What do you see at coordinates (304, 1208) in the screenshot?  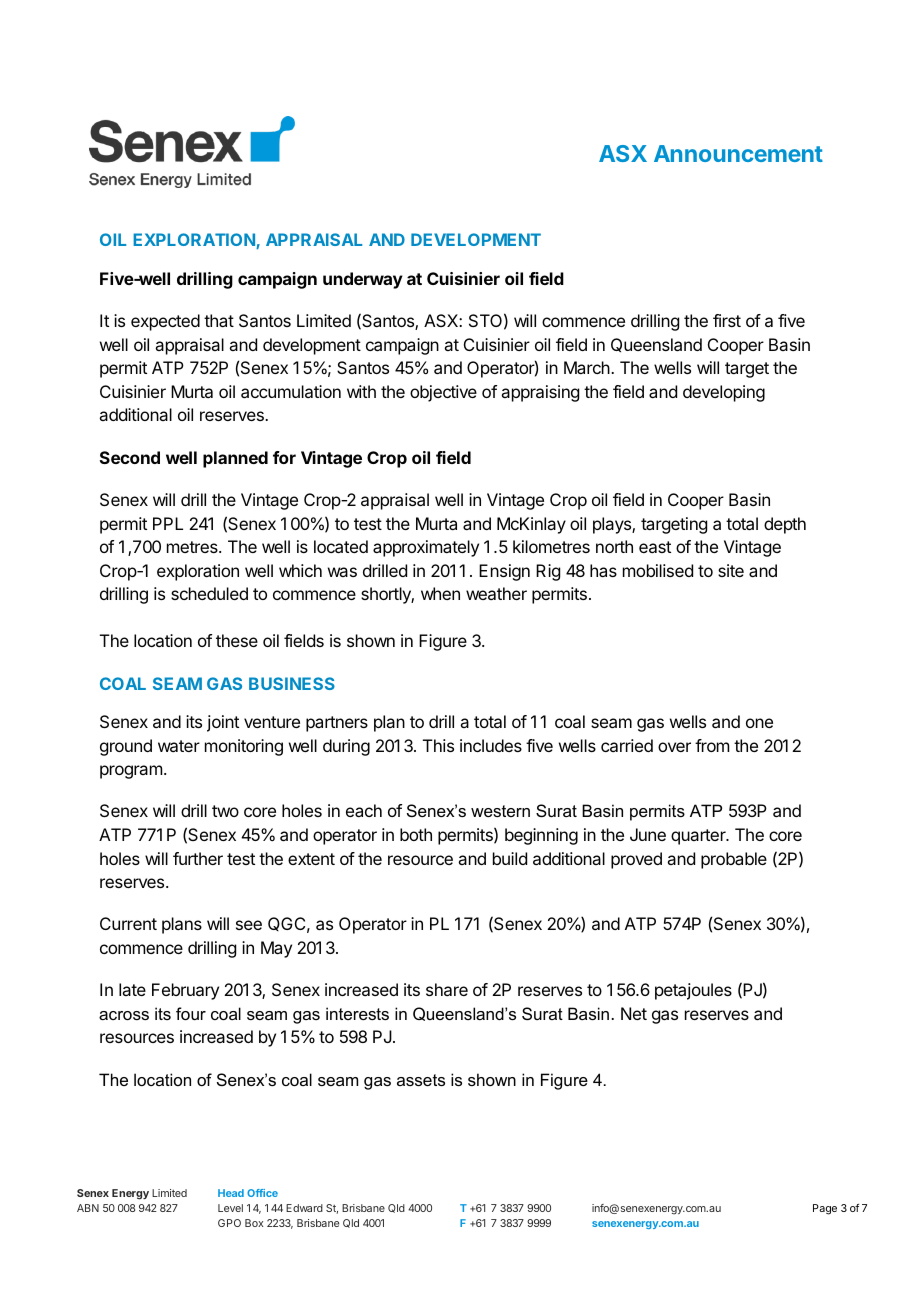 I see `Edward` at bounding box center [304, 1208].
